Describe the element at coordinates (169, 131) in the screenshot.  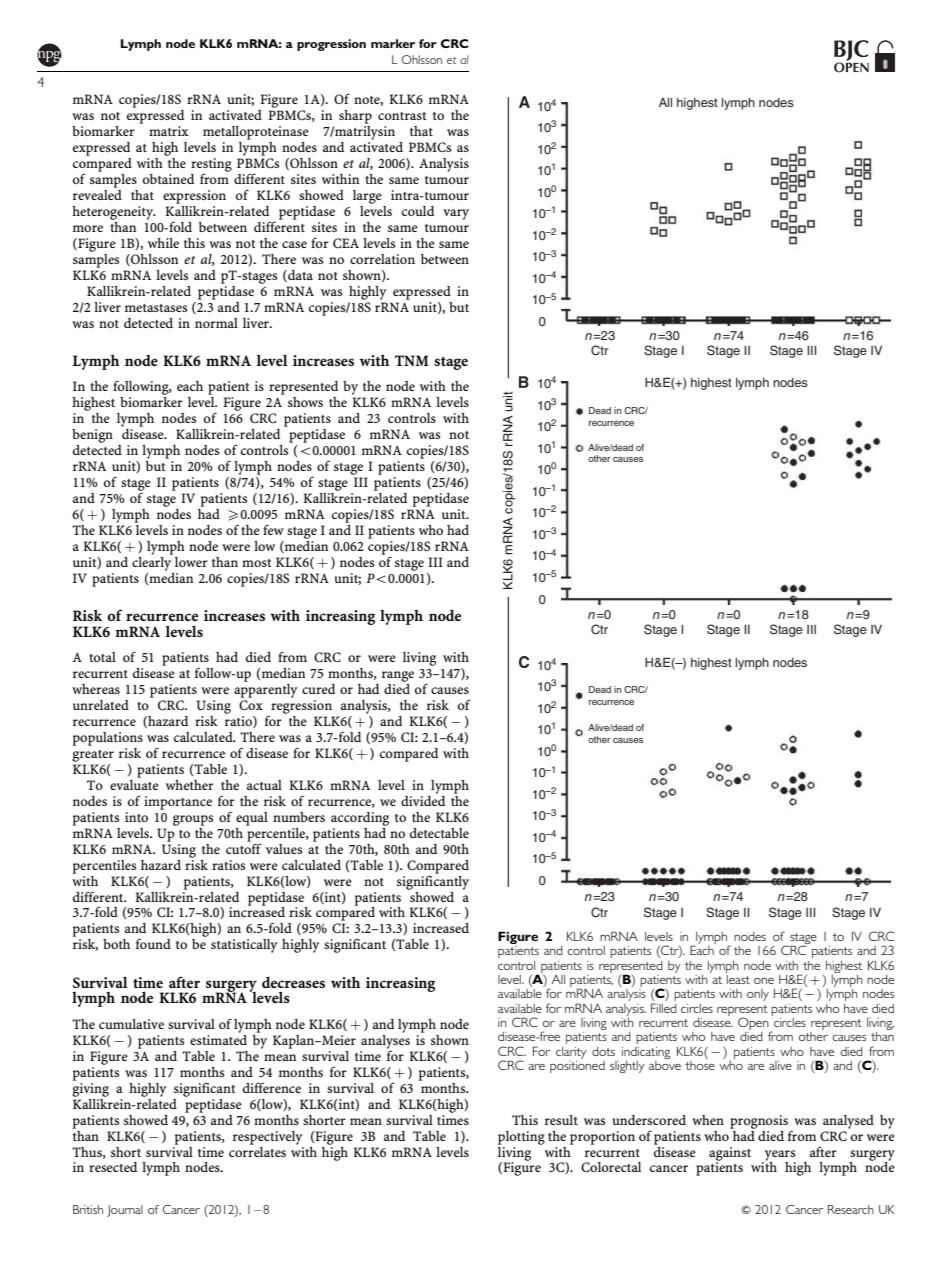
I see `matrix` at that location.
